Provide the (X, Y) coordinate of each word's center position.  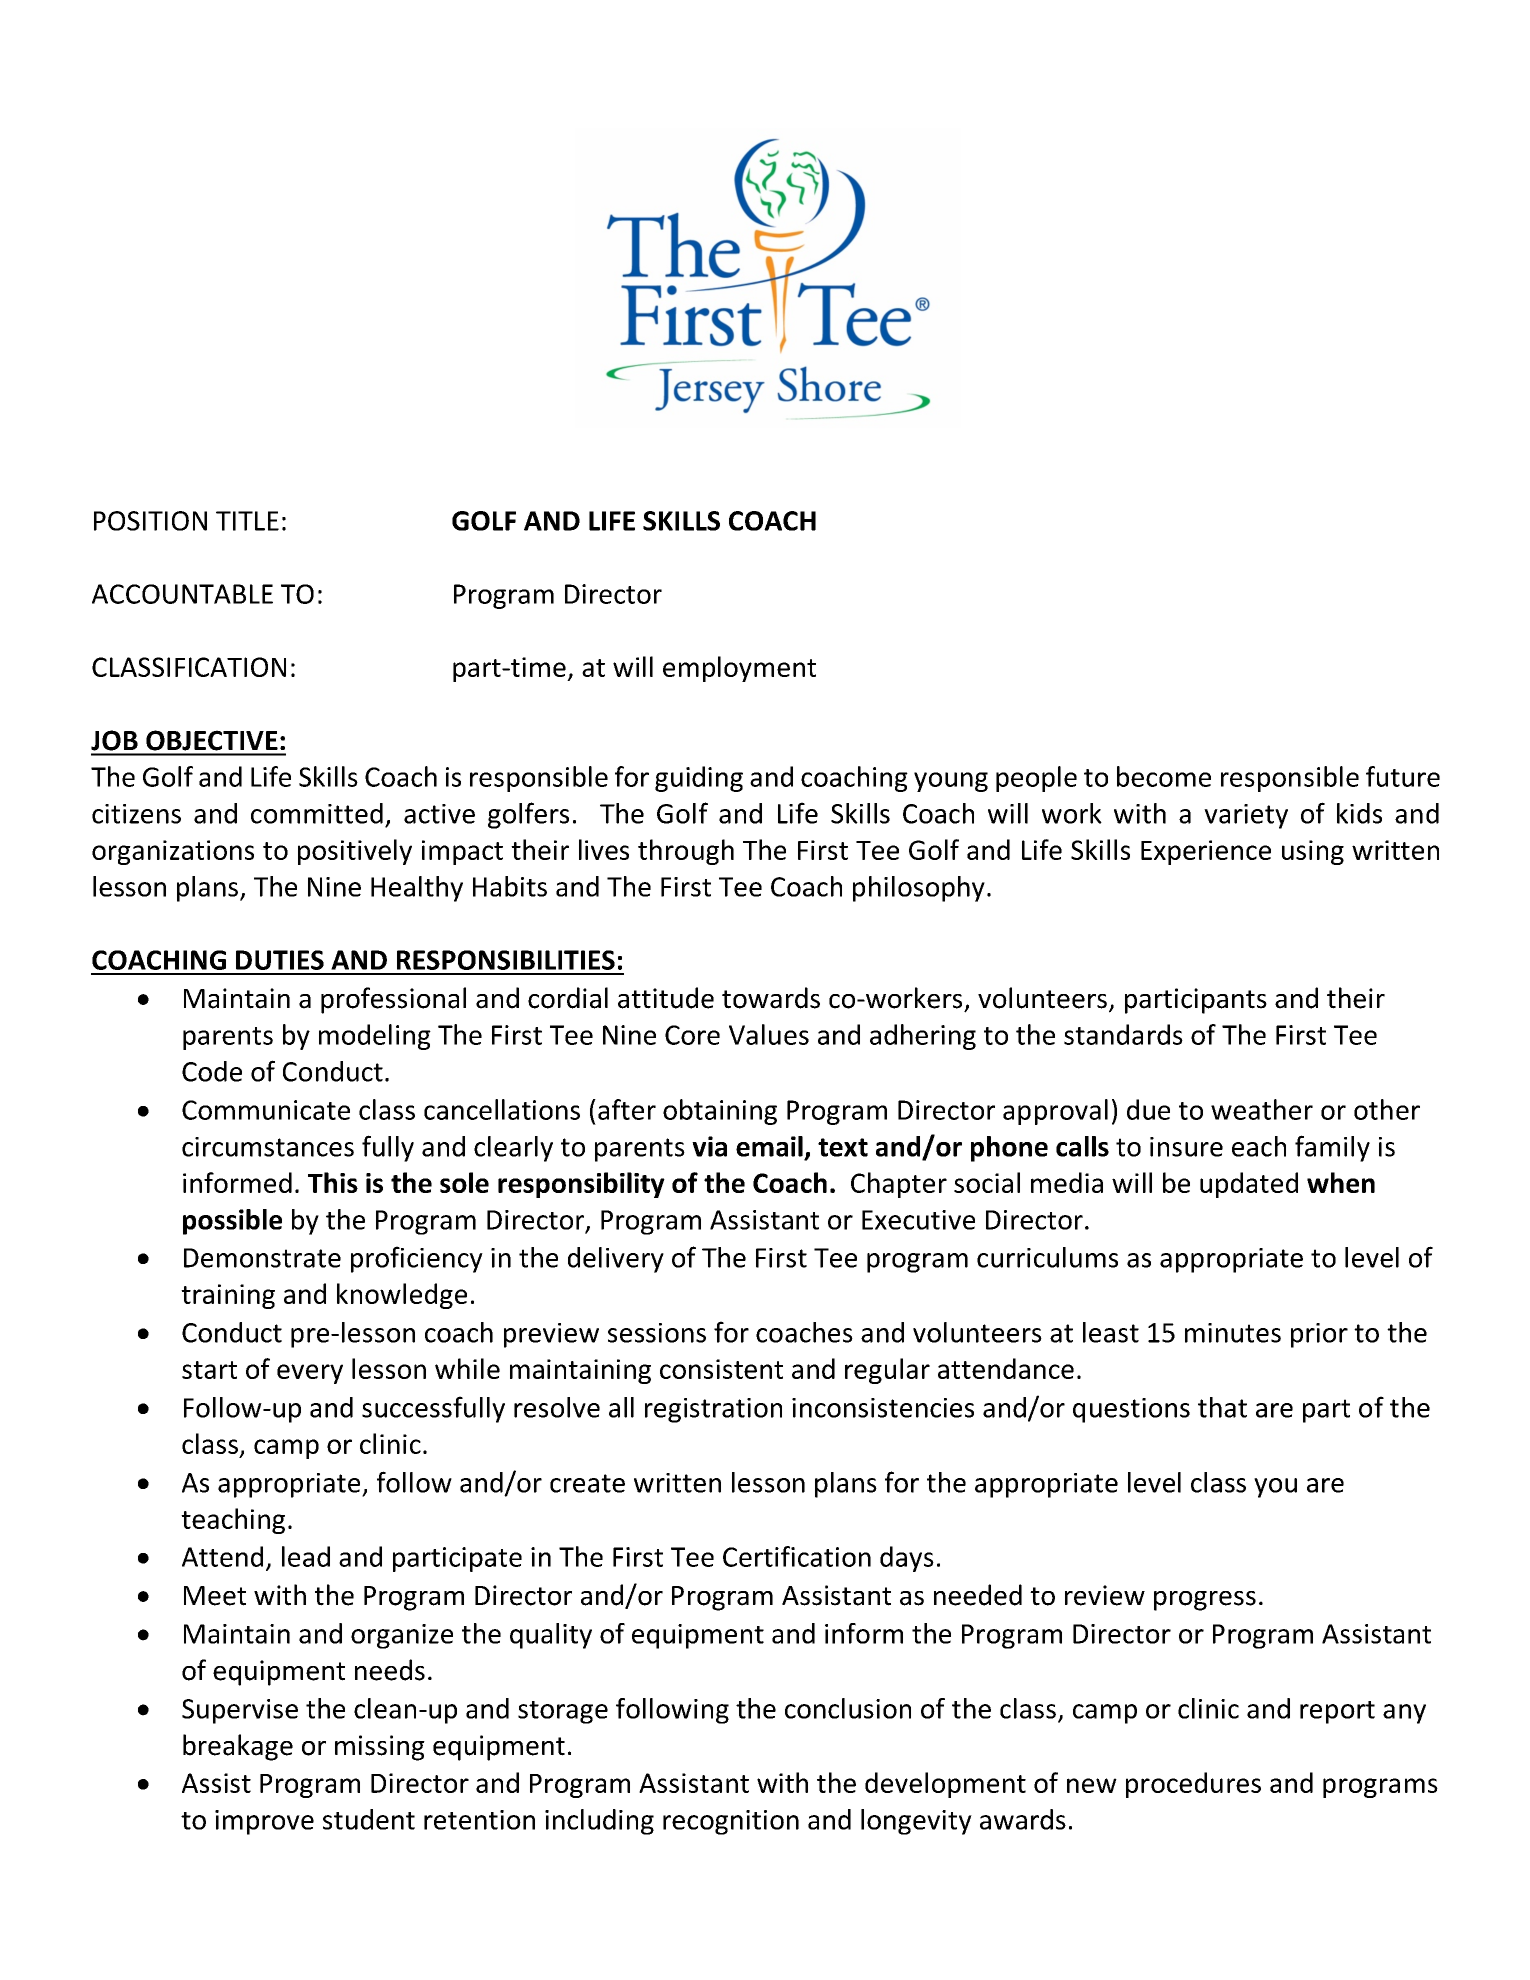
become (1164, 776)
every (310, 1374)
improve (264, 1822)
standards (1123, 1034)
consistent (721, 1369)
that (1222, 1407)
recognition (731, 1822)
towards (771, 998)
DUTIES (280, 960)
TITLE (247, 521)
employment (739, 669)
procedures (1193, 1785)
